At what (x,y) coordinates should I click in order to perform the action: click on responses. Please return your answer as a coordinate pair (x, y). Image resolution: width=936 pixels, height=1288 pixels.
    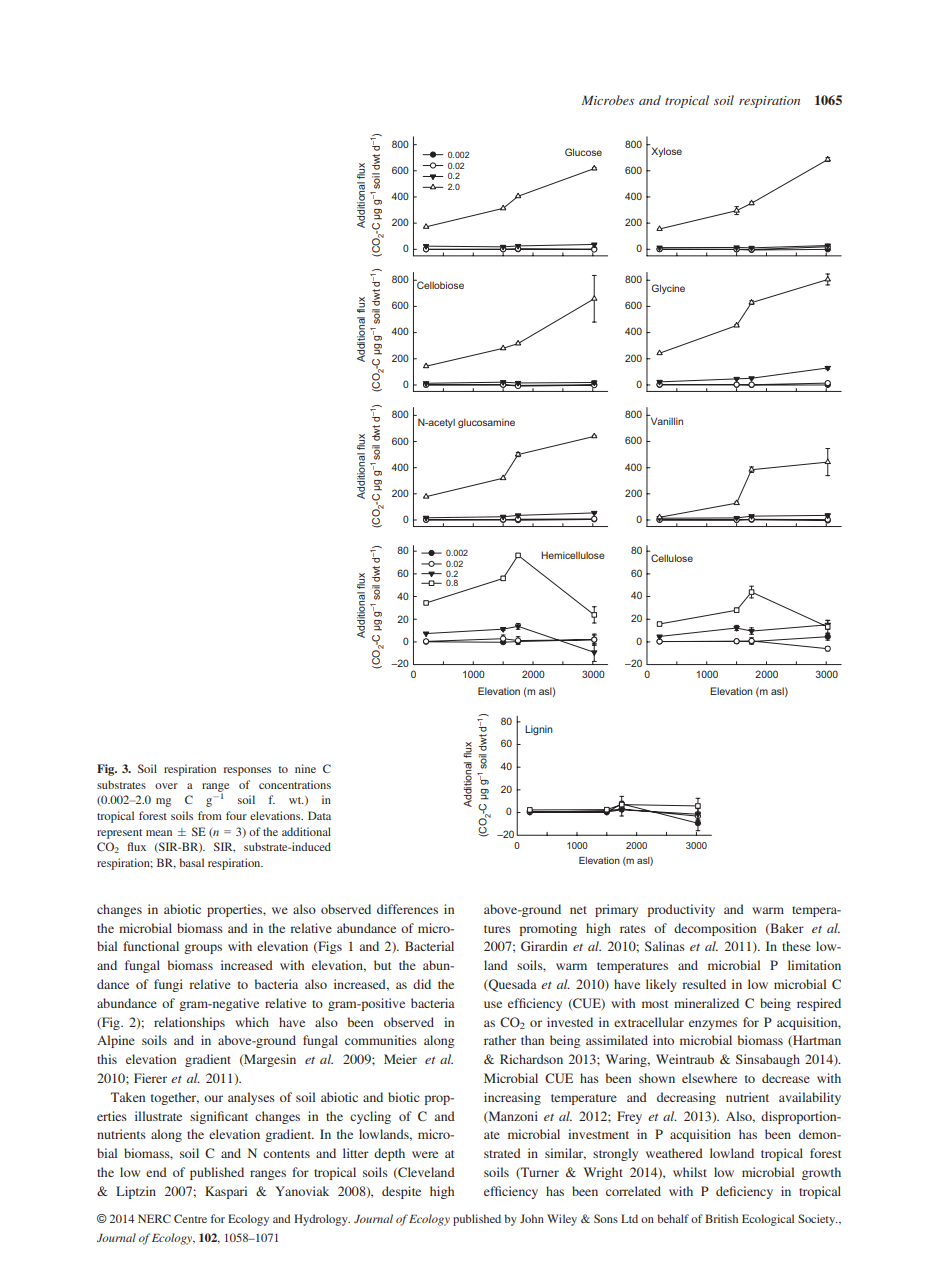
    Looking at the image, I should click on (247, 771).
